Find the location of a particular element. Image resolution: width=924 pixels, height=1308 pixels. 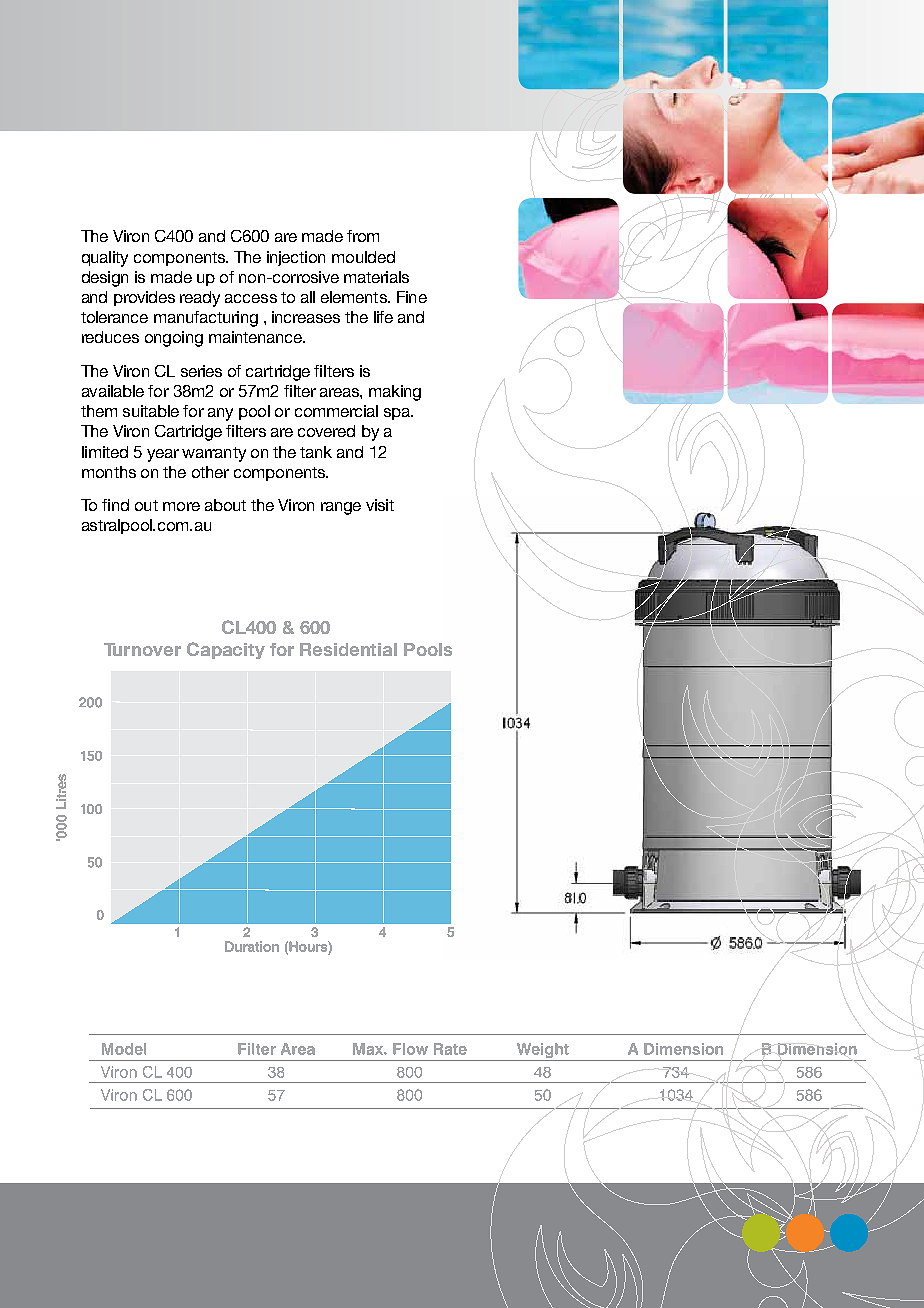

maintenance is located at coordinates (257, 337).
